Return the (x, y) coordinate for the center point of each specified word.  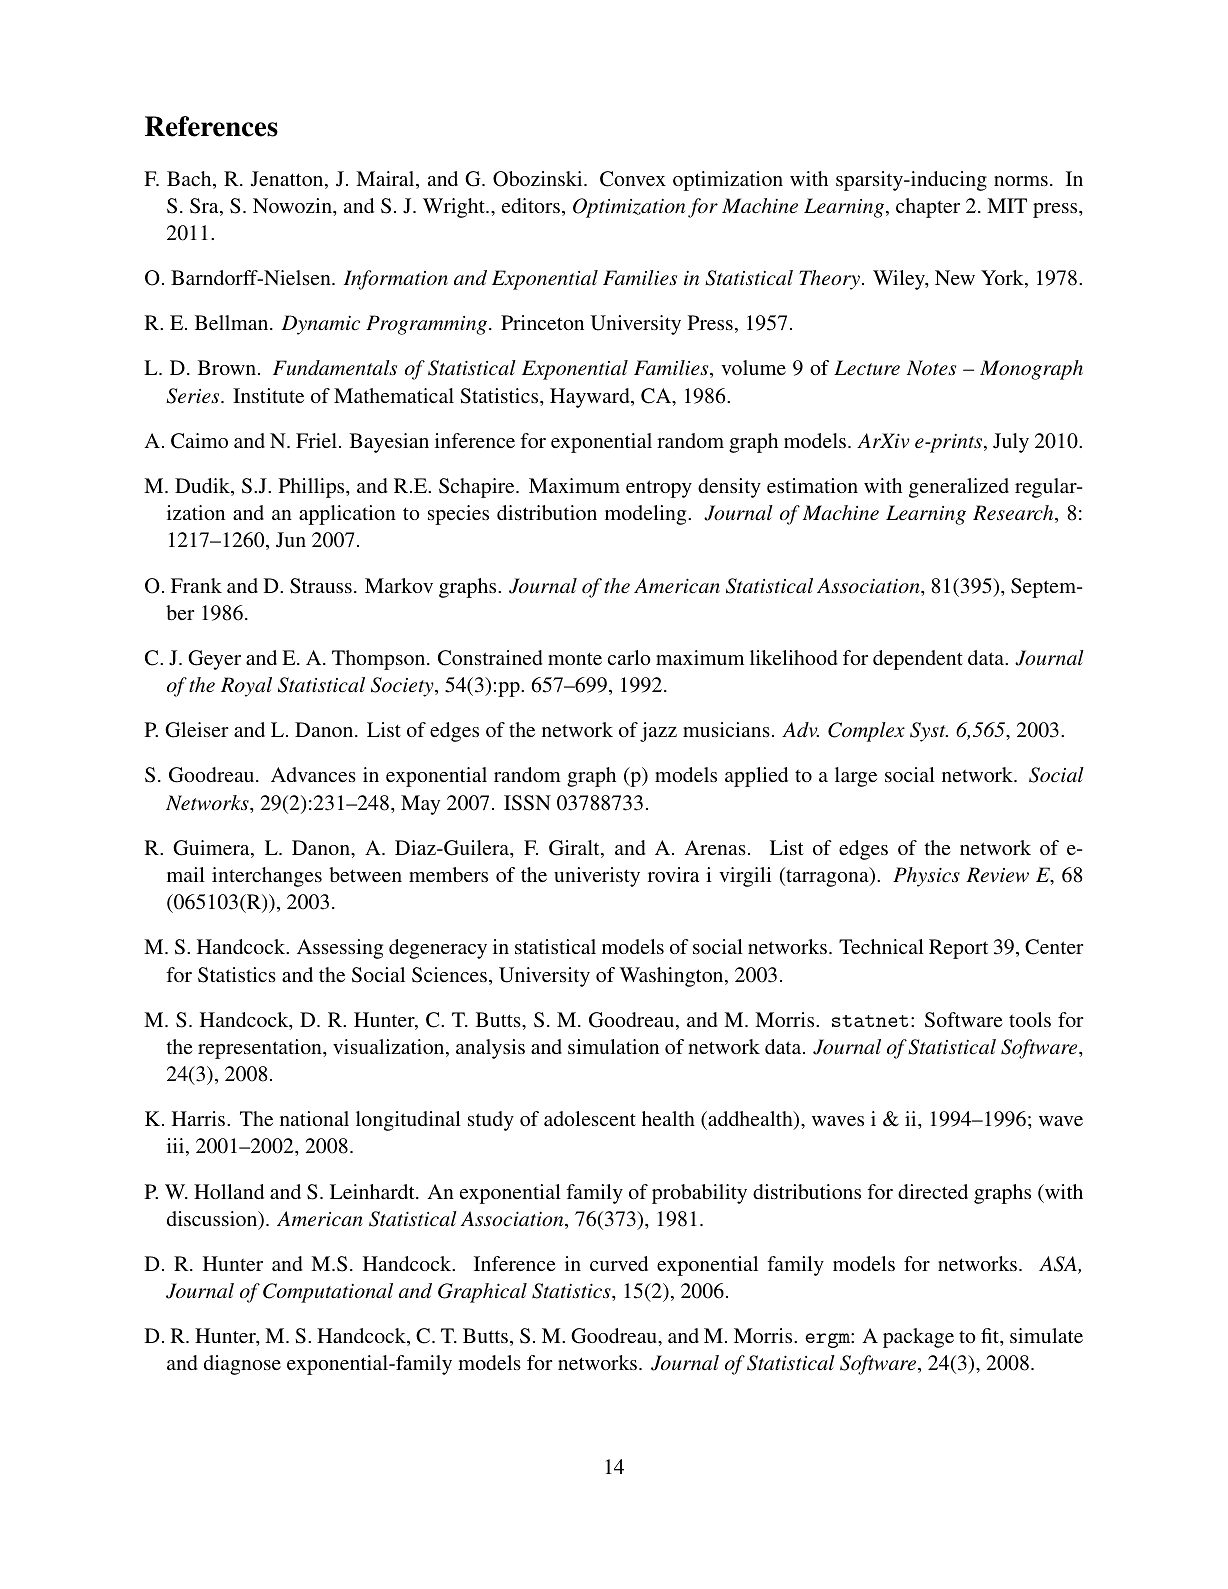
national (314, 1118)
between (365, 874)
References (211, 126)
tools (1030, 1019)
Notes (931, 367)
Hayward (591, 398)
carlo (629, 657)
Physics (926, 877)
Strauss (321, 586)
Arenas (715, 847)
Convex (633, 179)
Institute (268, 395)
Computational (328, 1293)
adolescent (590, 1118)
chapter (928, 208)
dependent (918, 660)
